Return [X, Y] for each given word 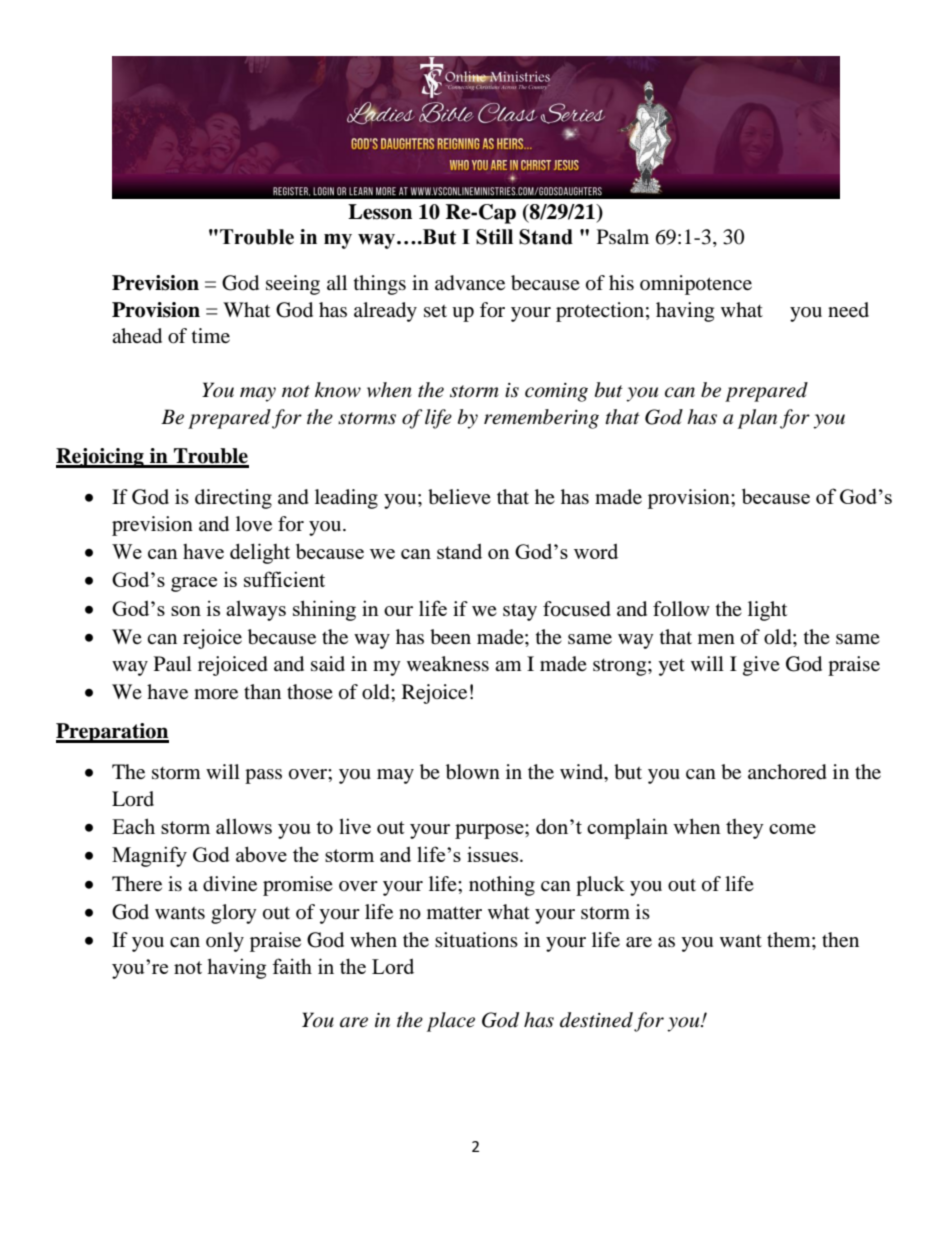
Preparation [112, 733]
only [225, 942]
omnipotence [696, 285]
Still [494, 237]
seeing [293, 285]
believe [459, 497]
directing [233, 499]
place [451, 1022]
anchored [787, 772]
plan [757, 419]
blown [473, 772]
